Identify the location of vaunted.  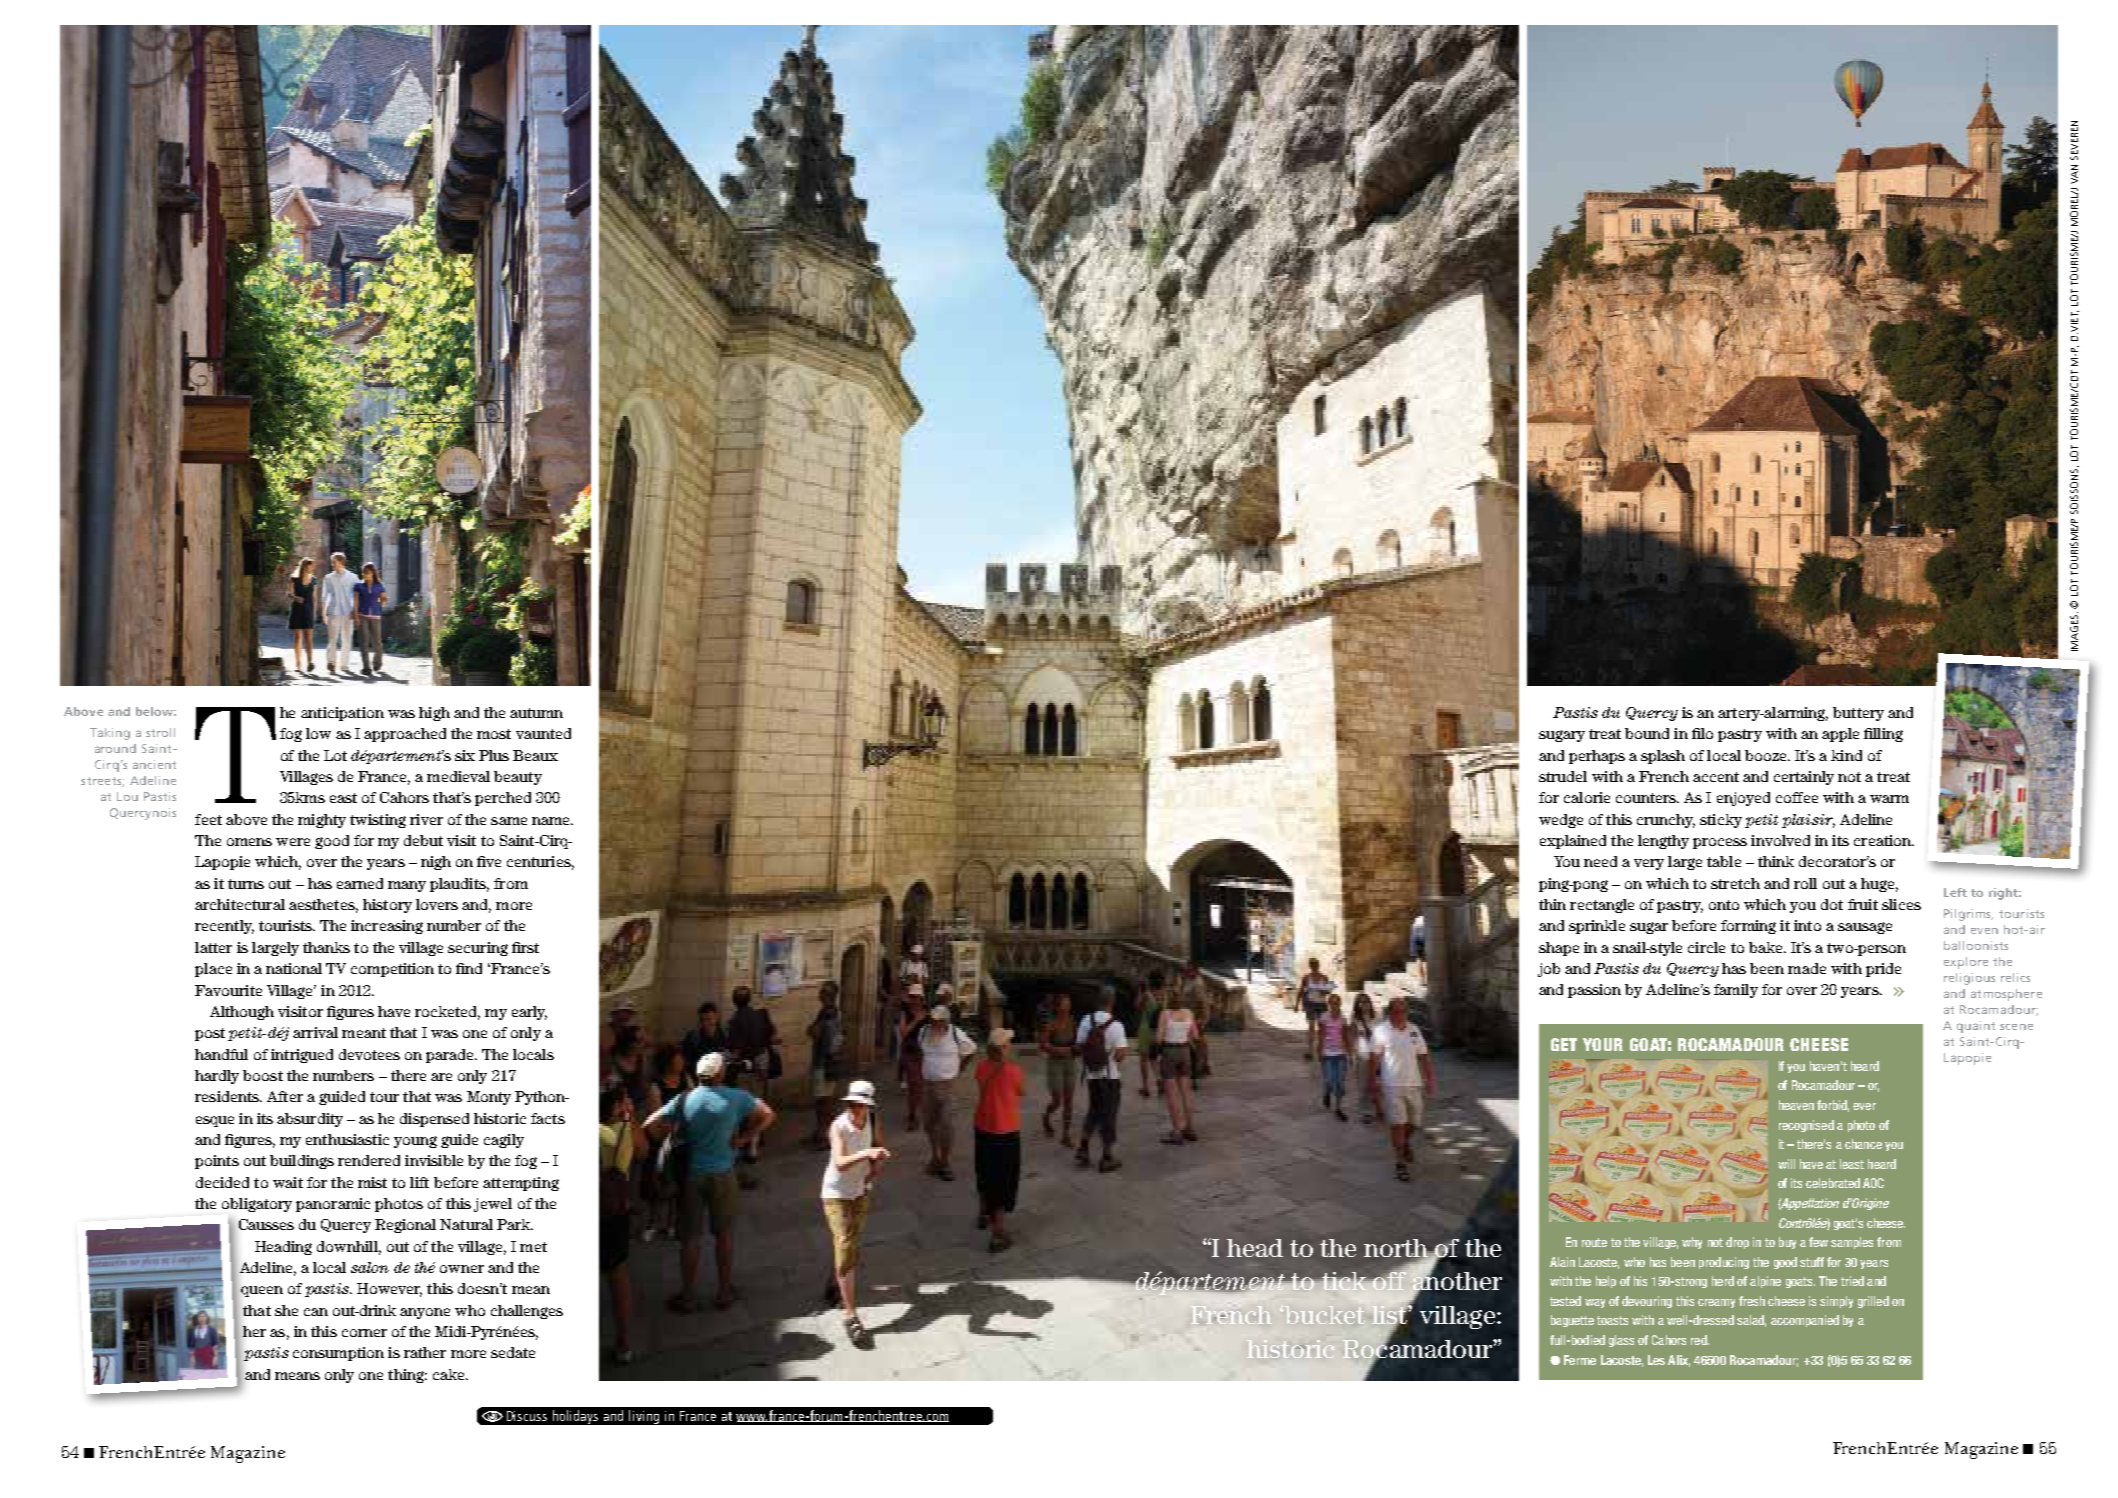
(543, 733).
